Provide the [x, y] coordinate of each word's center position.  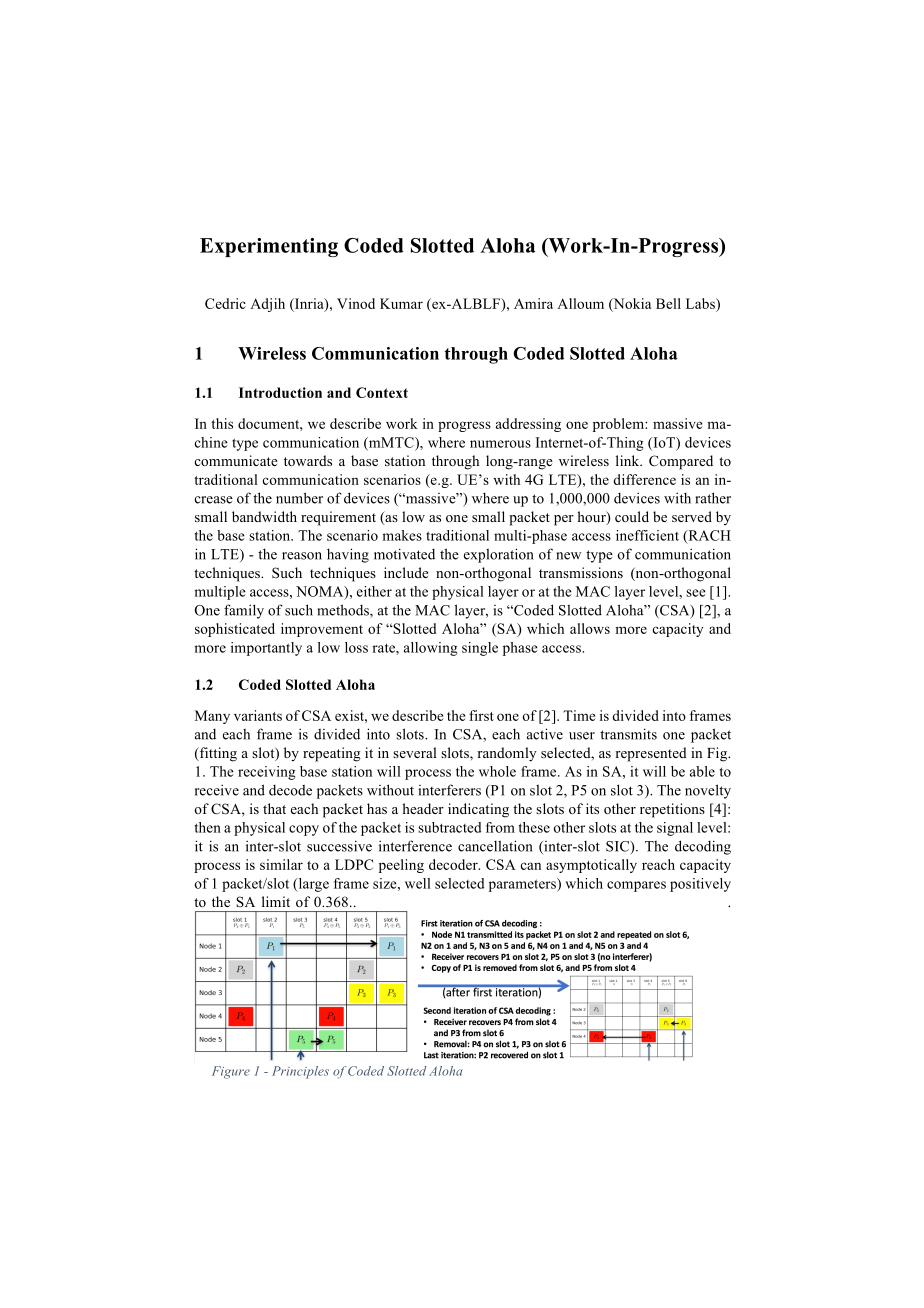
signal [675, 829]
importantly [266, 649]
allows [590, 628]
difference [644, 479]
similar [281, 864]
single [480, 649]
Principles [300, 1072]
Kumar [401, 303]
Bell [668, 303]
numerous [500, 444]
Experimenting [269, 247]
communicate [236, 460]
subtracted [449, 827]
